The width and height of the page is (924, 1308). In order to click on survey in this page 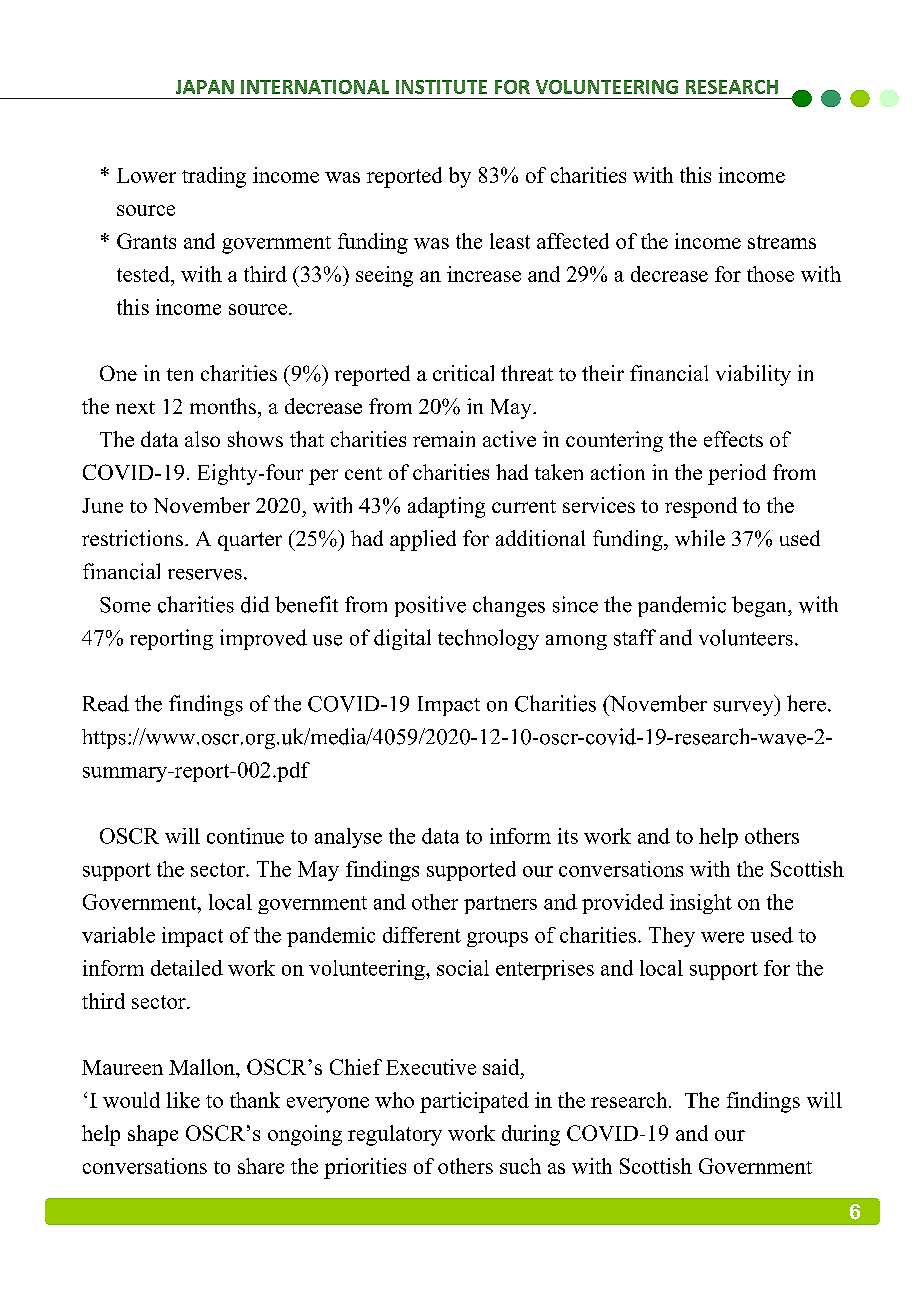, I will do `click(745, 708)`.
